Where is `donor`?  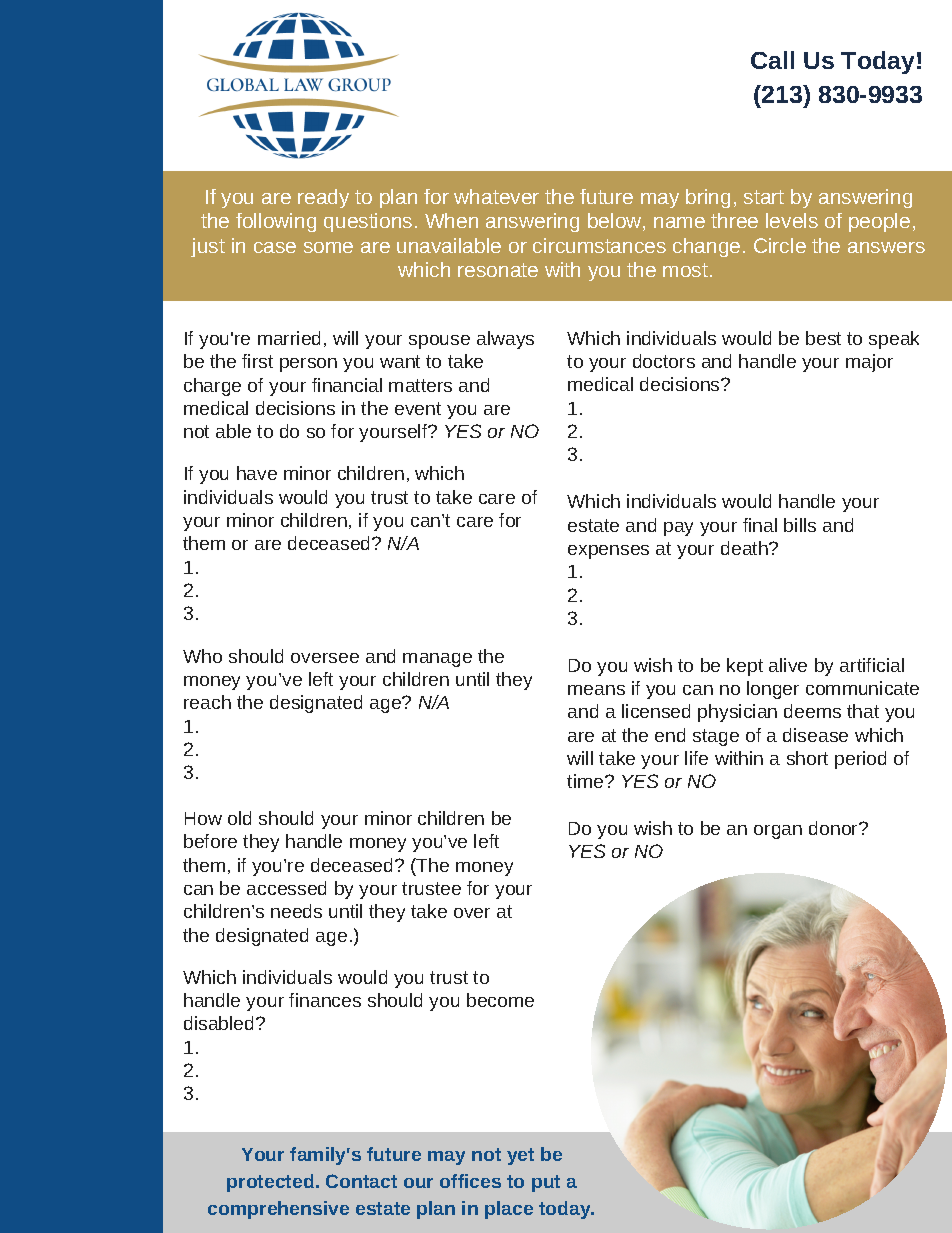 donor is located at coordinates (834, 828).
